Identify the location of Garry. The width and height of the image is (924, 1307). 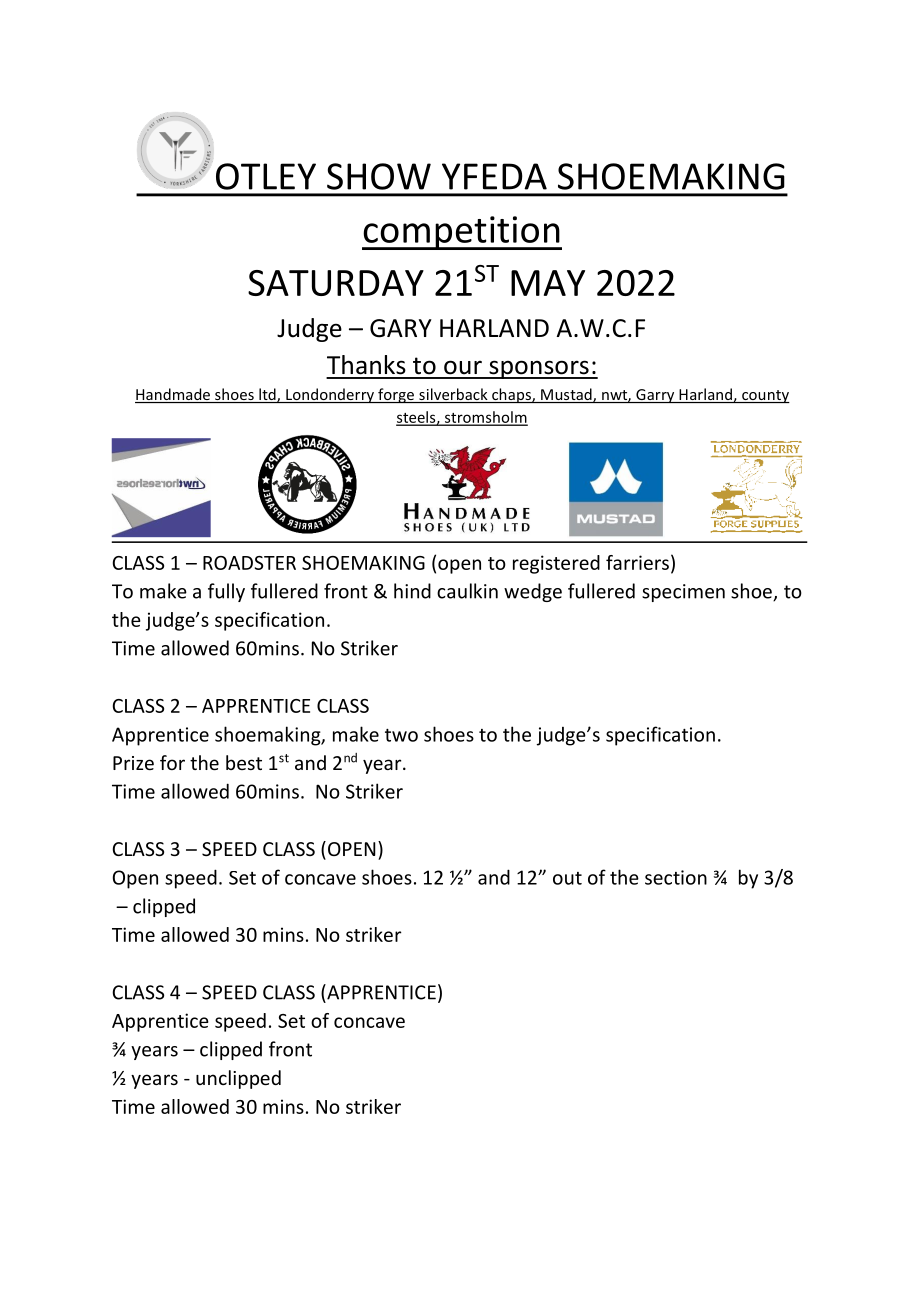
(655, 396).
